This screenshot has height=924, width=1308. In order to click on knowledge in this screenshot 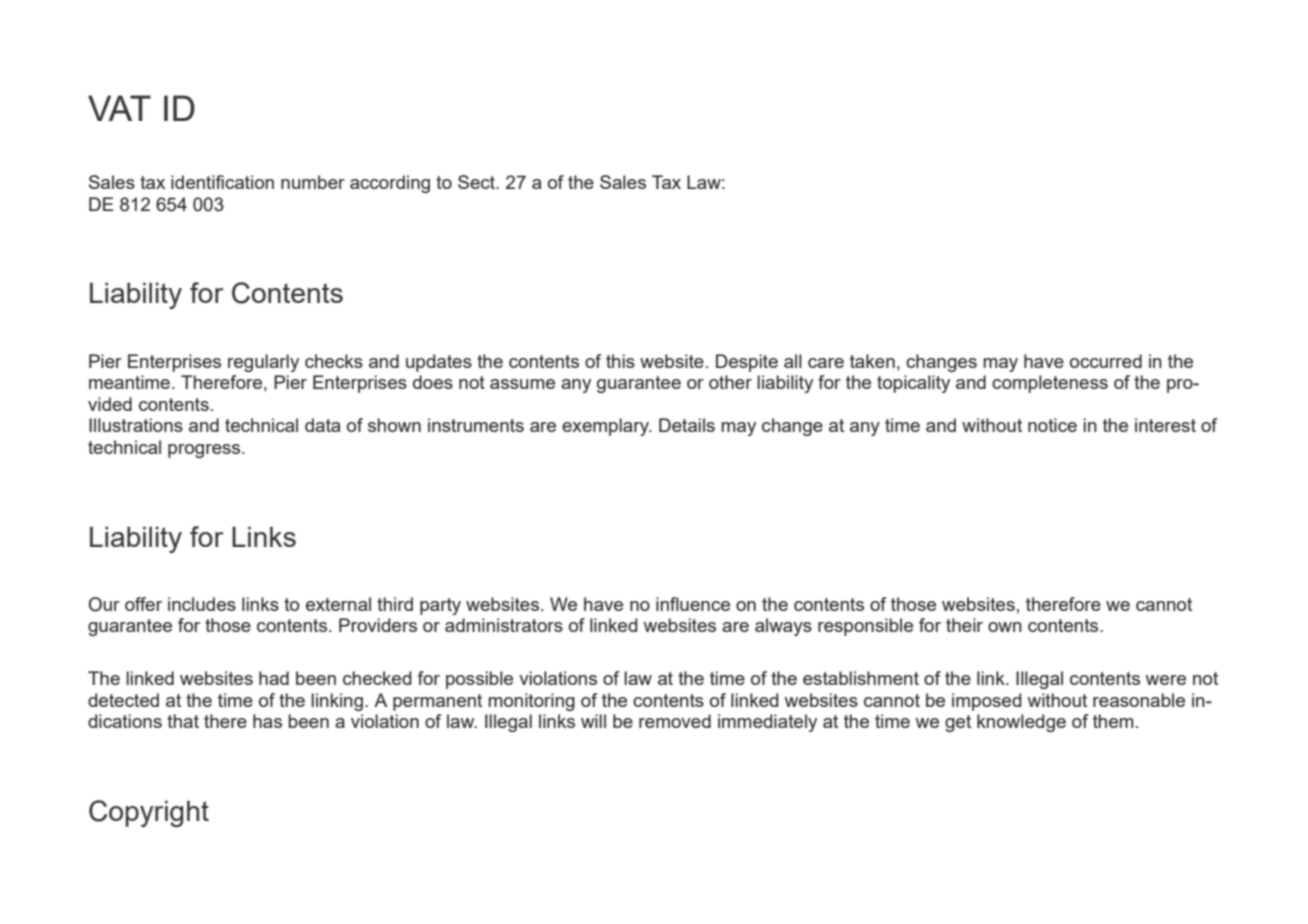, I will do `click(1021, 723)`.
